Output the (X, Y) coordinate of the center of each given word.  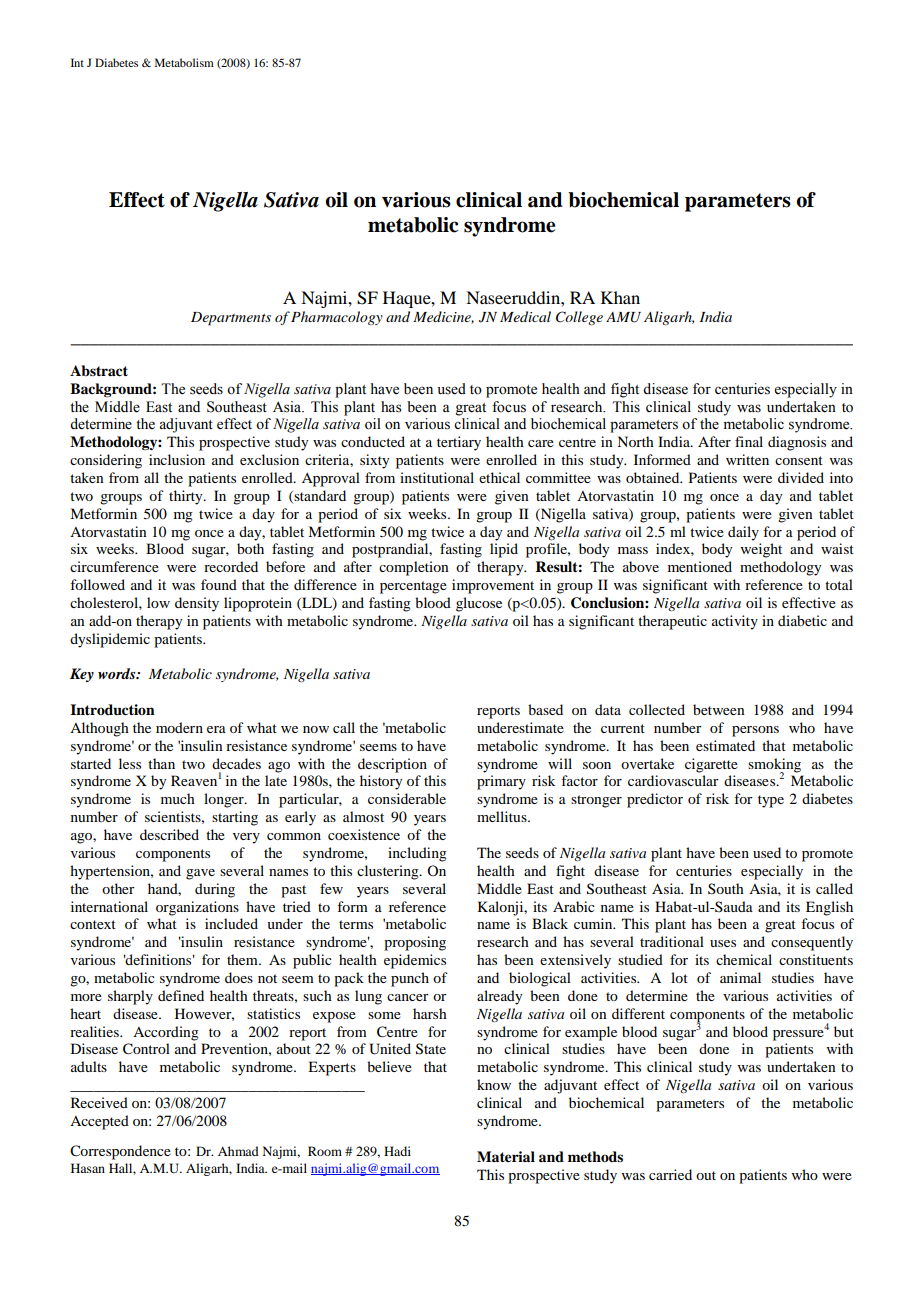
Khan (620, 297)
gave (200, 874)
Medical (525, 316)
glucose (479, 604)
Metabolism (184, 62)
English (829, 908)
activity (735, 622)
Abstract (99, 370)
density (197, 604)
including (417, 854)
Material (506, 1156)
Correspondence (120, 1152)
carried (670, 1174)
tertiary (459, 443)
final (749, 441)
